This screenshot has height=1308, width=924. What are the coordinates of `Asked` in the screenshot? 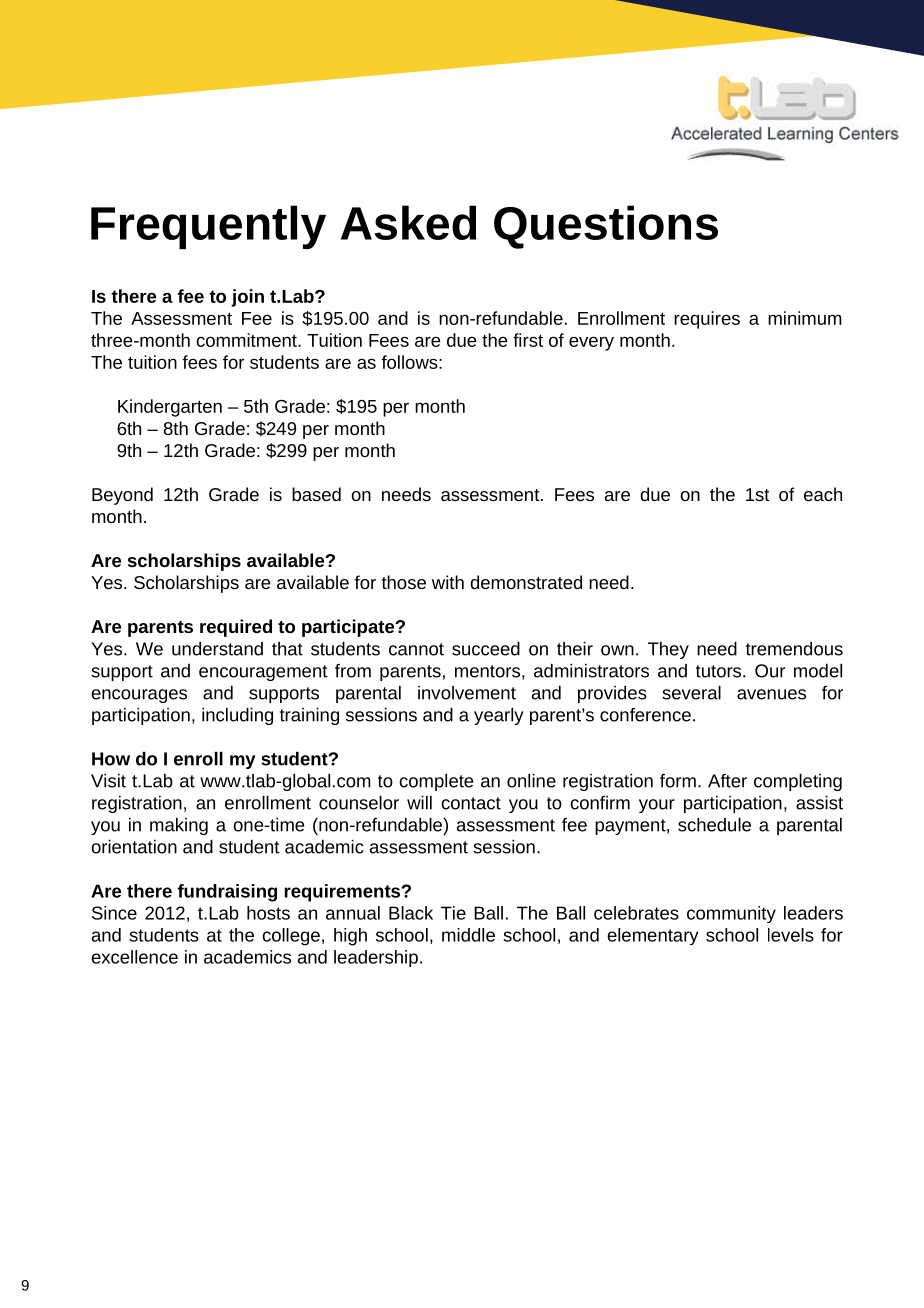 It's located at (408, 222).
